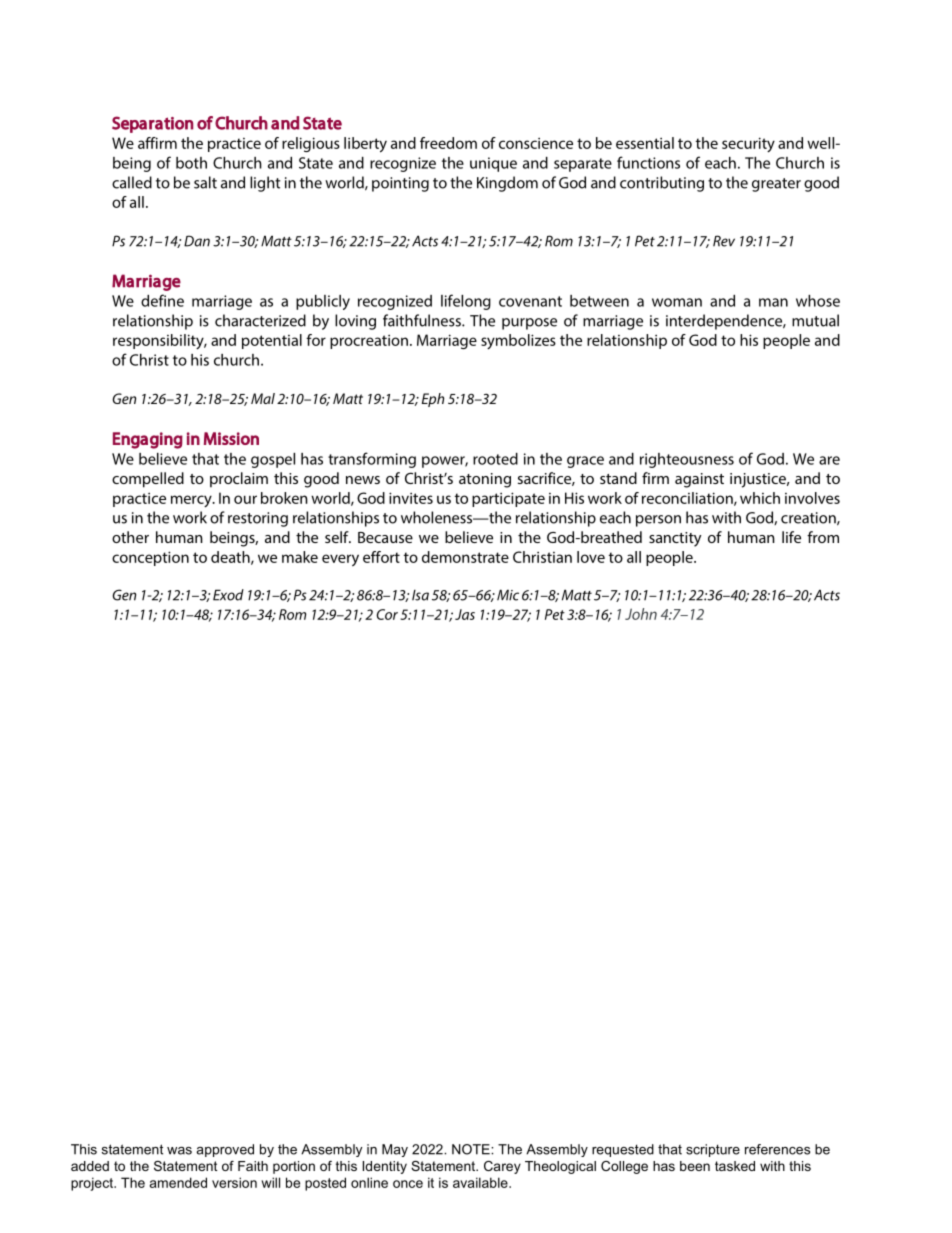 Image resolution: width=952 pixels, height=1233 pixels. Describe the element at coordinates (641, 614) in the page. I see `John` at that location.
